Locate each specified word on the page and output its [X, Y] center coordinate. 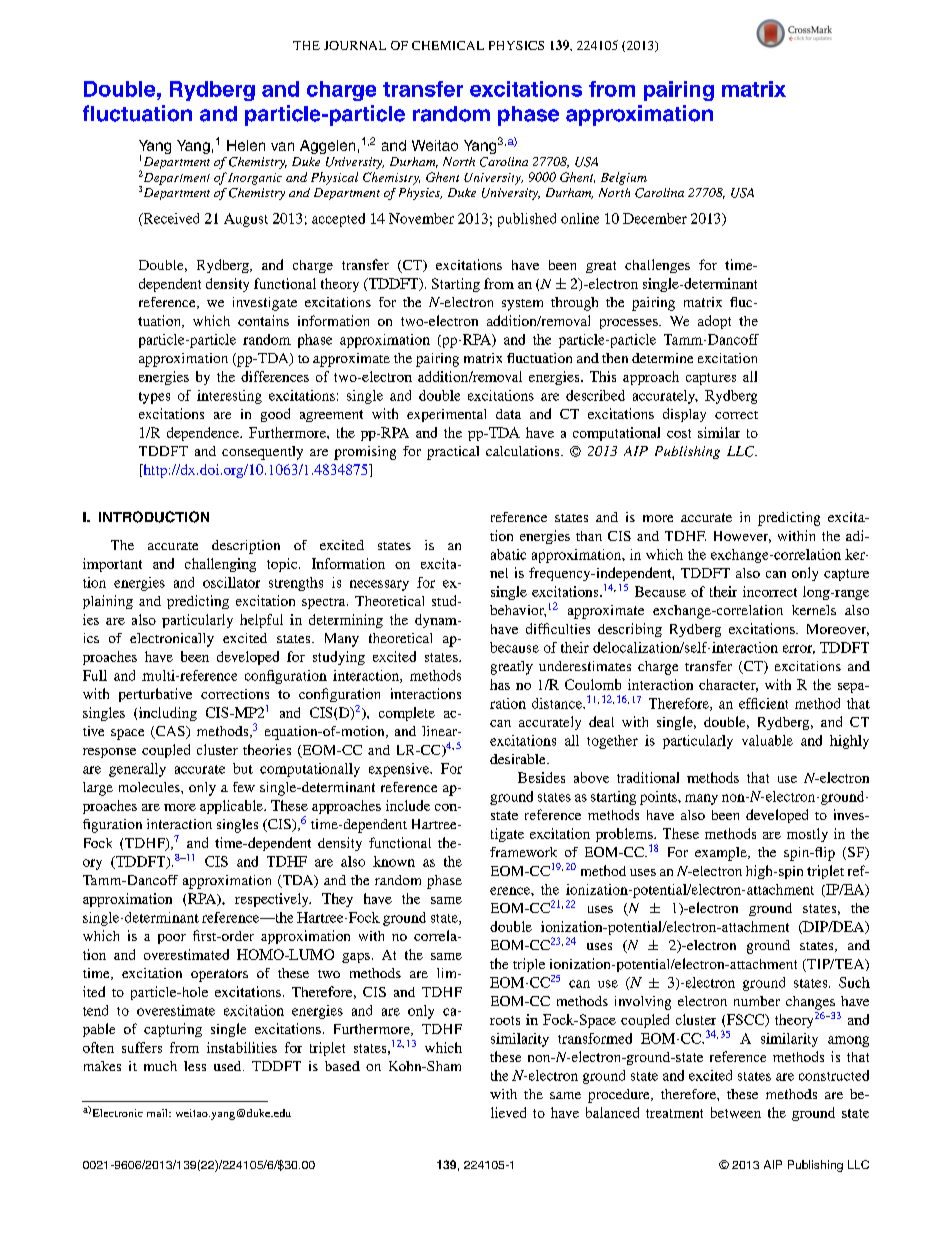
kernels [814, 610]
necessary [379, 585]
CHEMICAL [448, 45]
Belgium [624, 178]
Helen [246, 145]
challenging [220, 565]
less [195, 1066]
